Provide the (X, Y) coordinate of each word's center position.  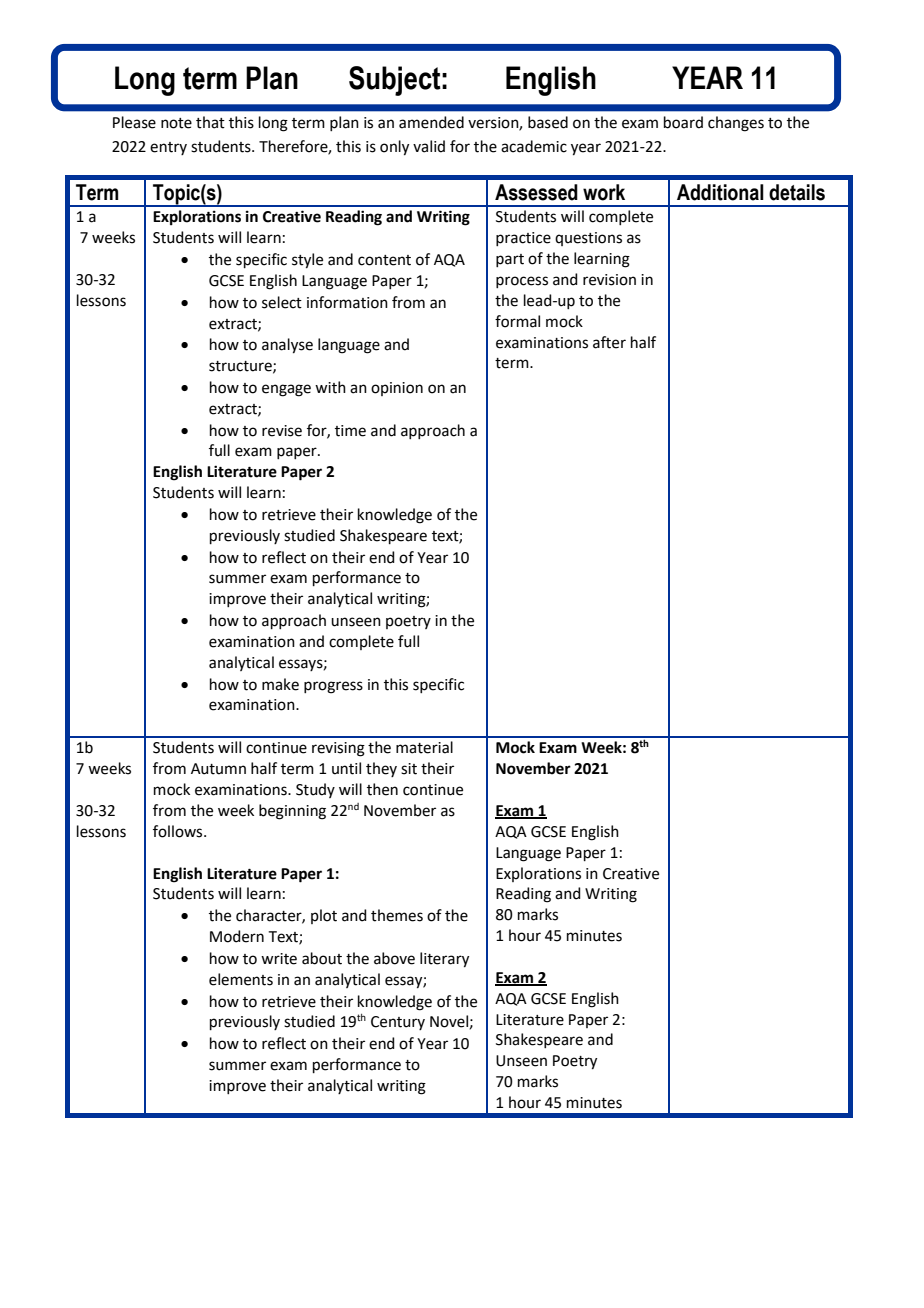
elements (241, 979)
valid (429, 146)
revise (282, 431)
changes (736, 124)
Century (398, 1023)
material (424, 747)
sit (409, 769)
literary (444, 960)
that (210, 122)
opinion (397, 389)
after (609, 342)
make (280, 684)
